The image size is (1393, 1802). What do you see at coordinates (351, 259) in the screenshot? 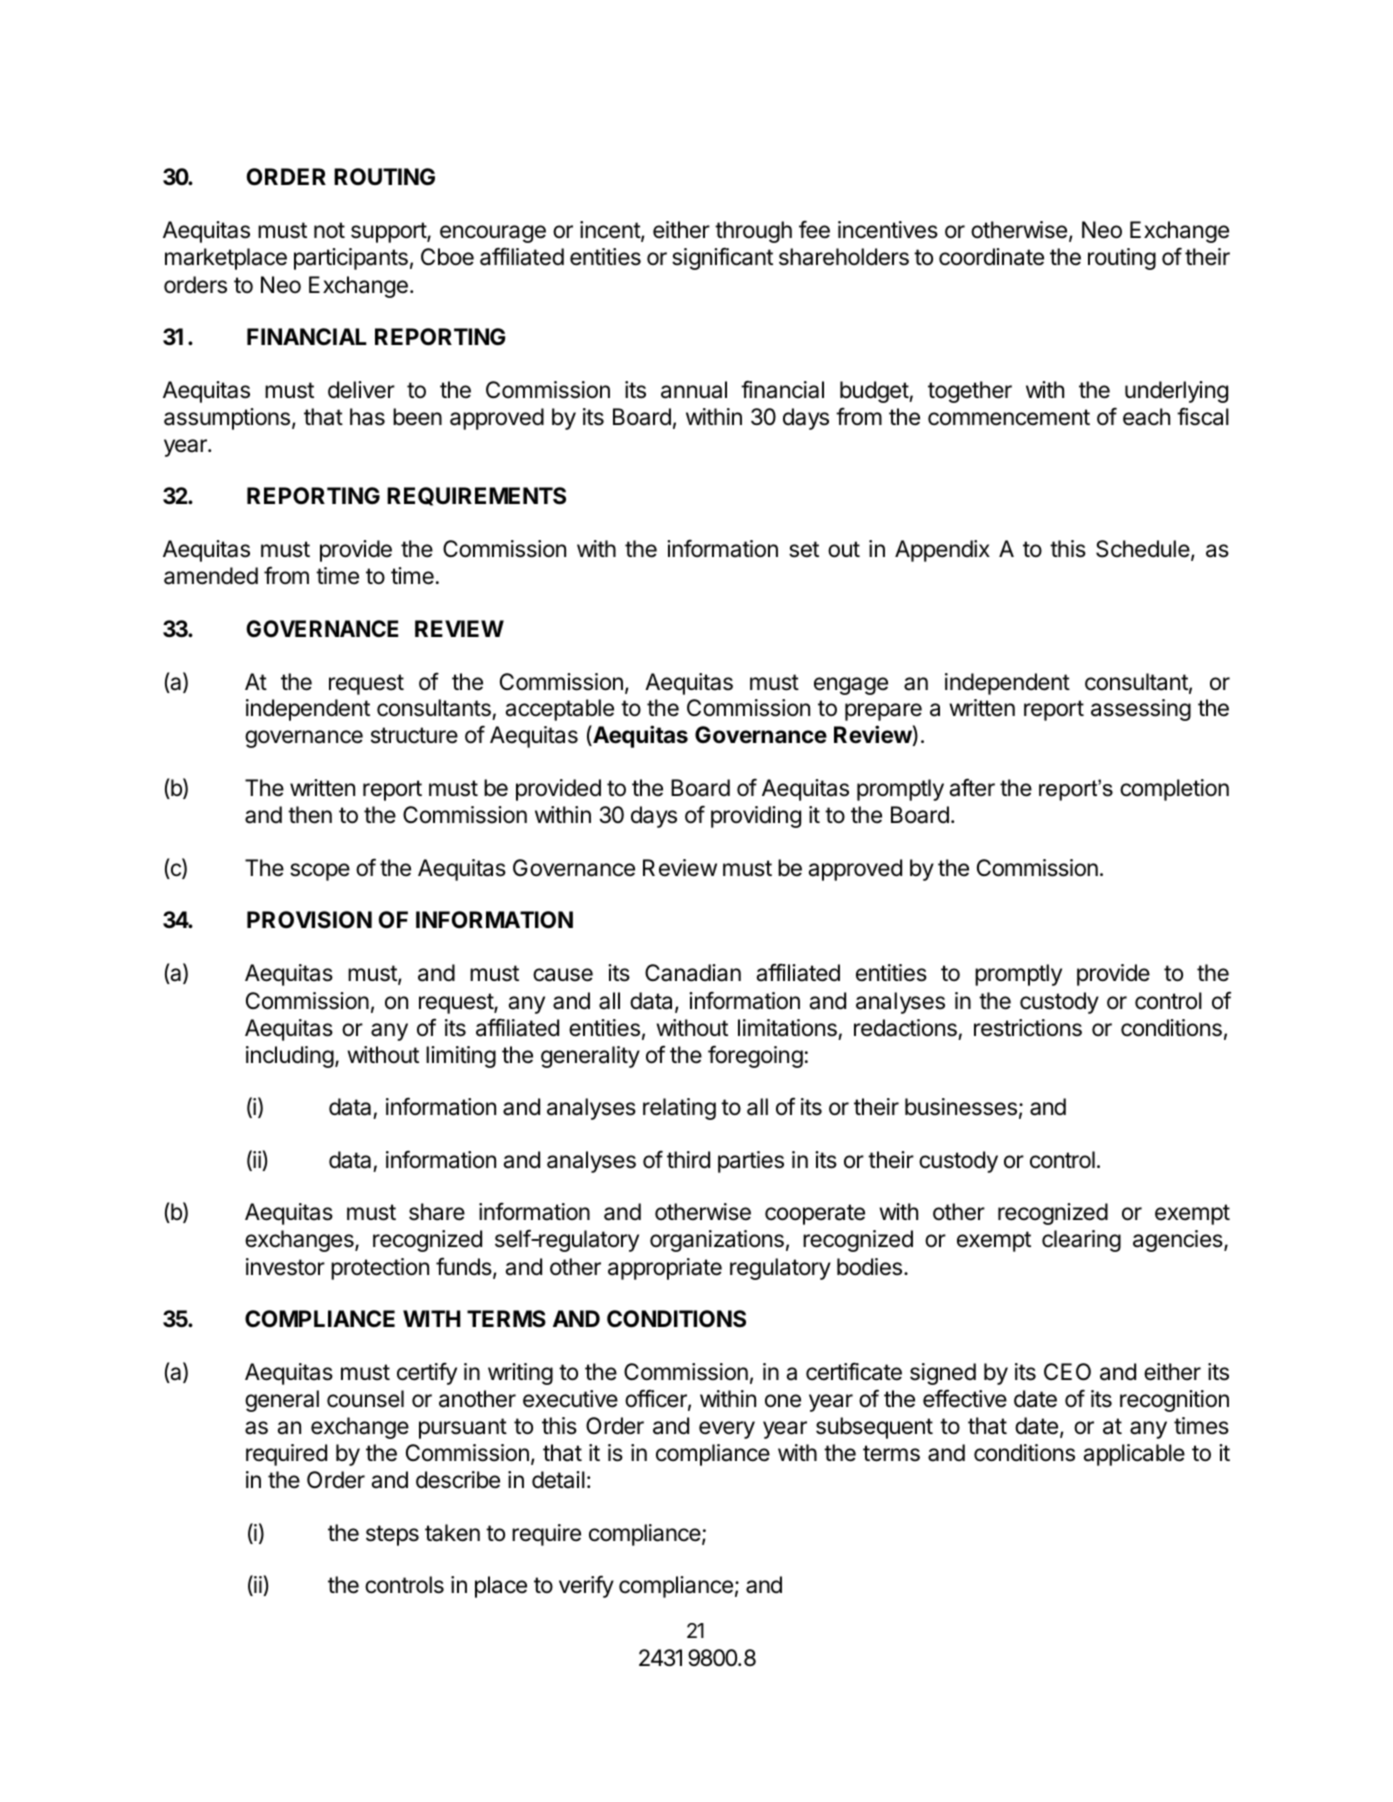
I see `participants` at bounding box center [351, 259].
